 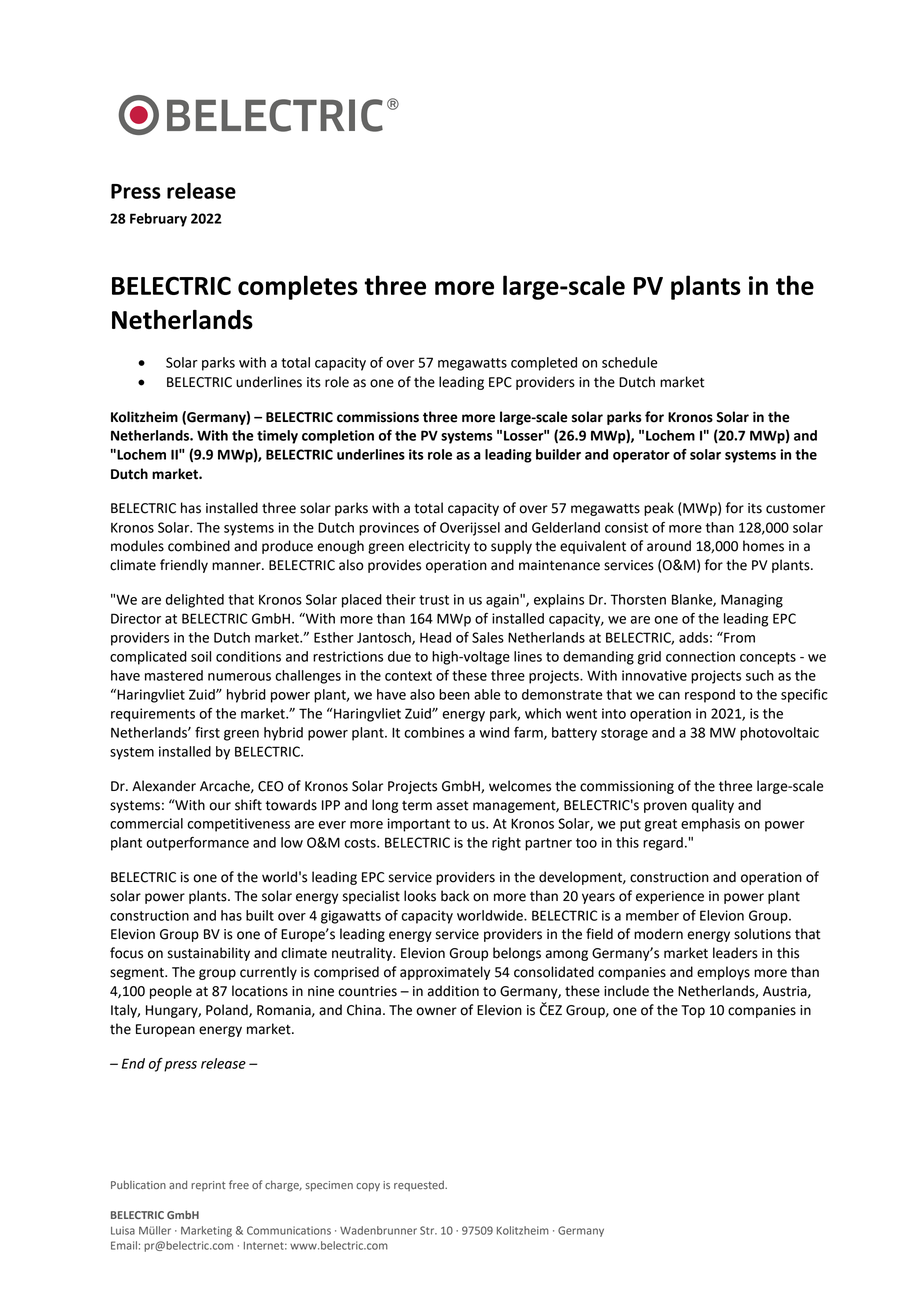 What do you see at coordinates (199, 546) in the screenshot?
I see `combined` at bounding box center [199, 546].
